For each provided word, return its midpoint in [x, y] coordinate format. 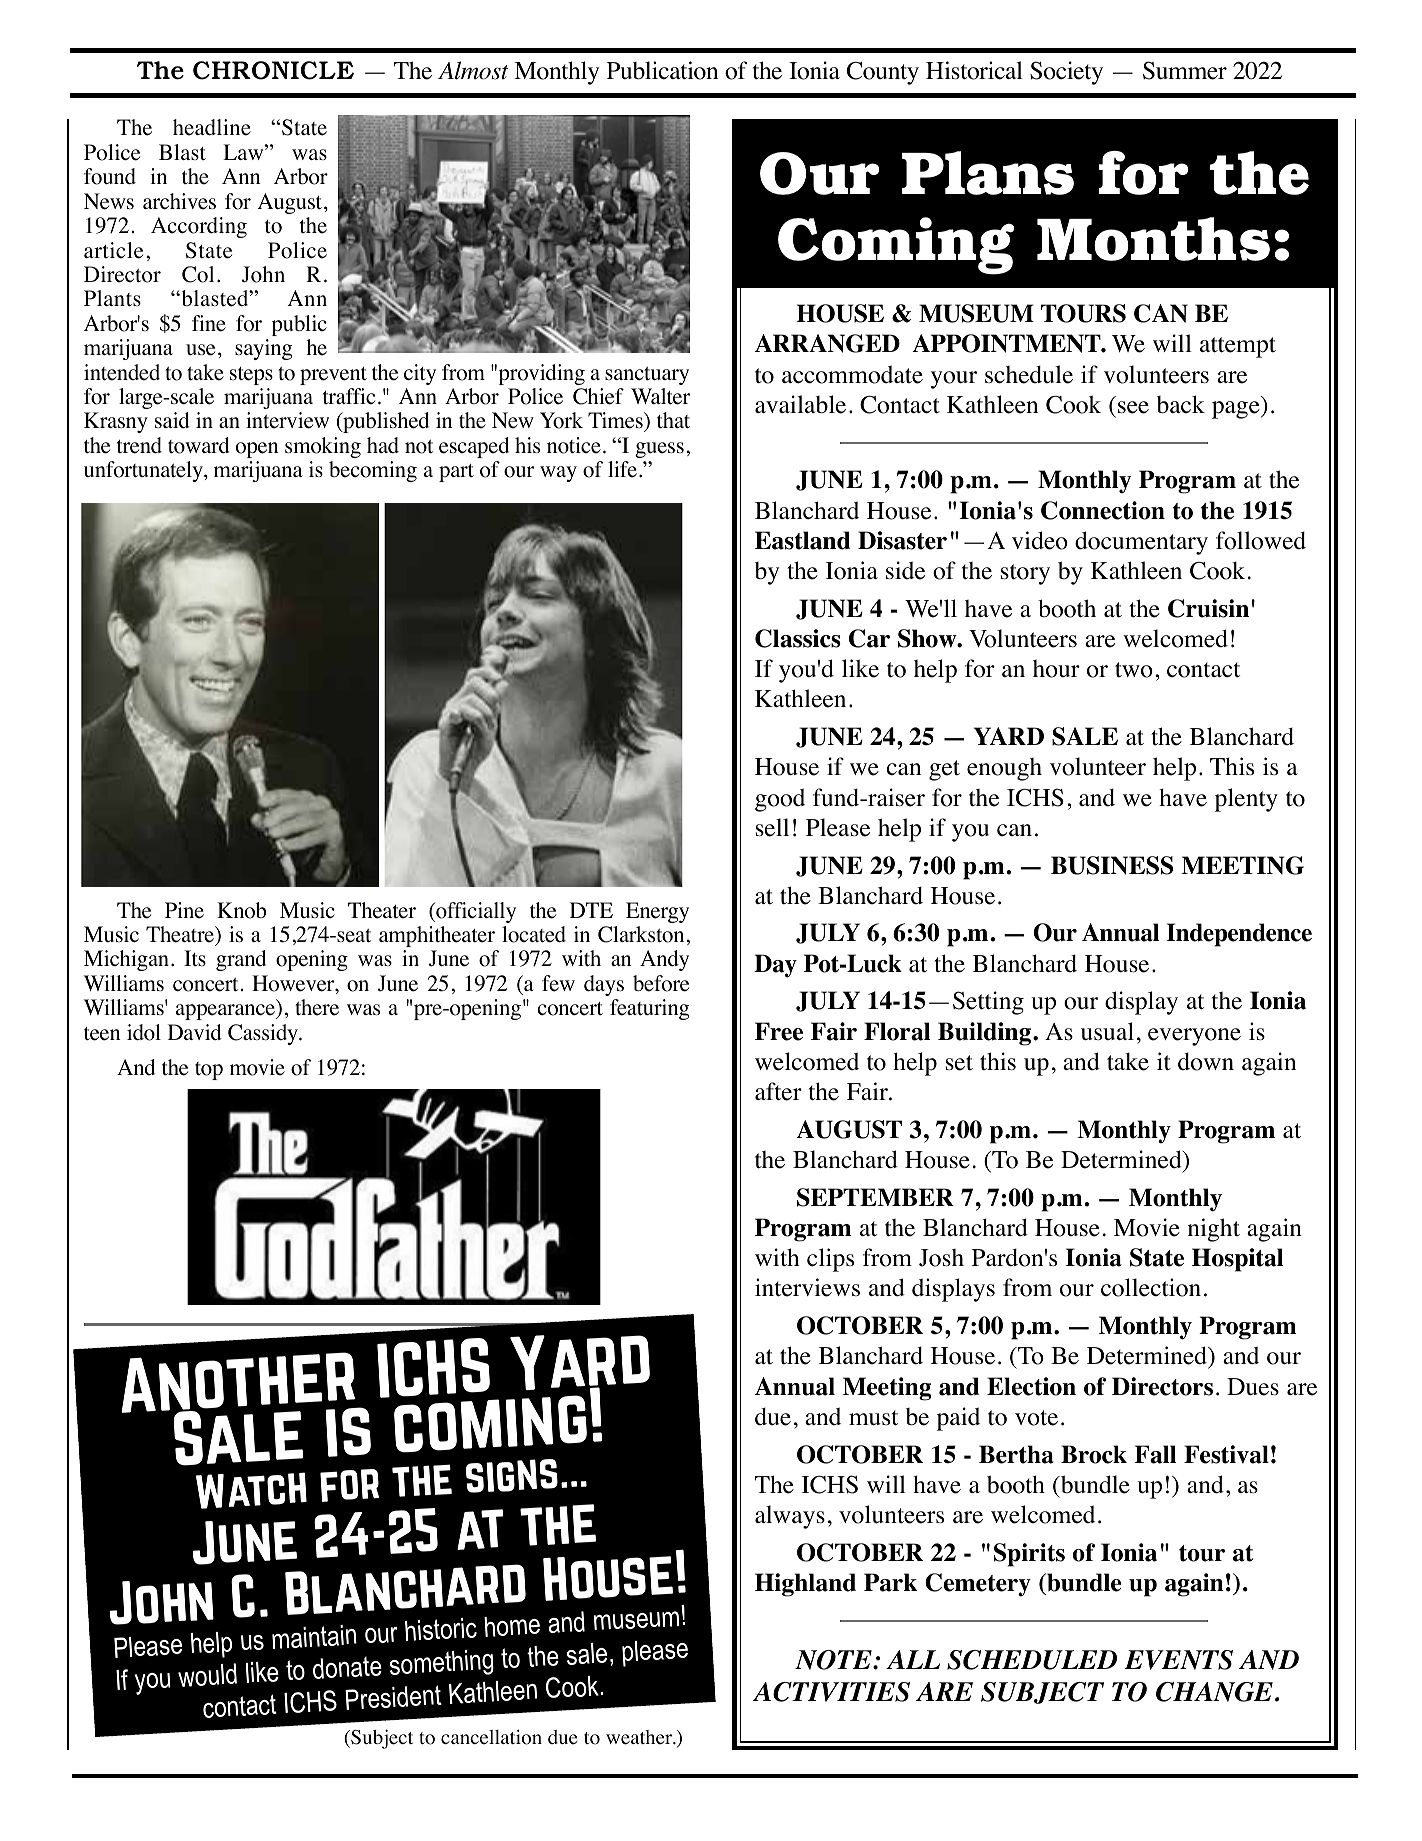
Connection [1103, 510]
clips [830, 1260]
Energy [657, 912]
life [622, 469]
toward [199, 445]
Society [1066, 73]
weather [640, 1737]
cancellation [491, 1737]
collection [1151, 1287]
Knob [241, 910]
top [209, 1071]
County [883, 73]
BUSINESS [1112, 865]
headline [212, 127]
